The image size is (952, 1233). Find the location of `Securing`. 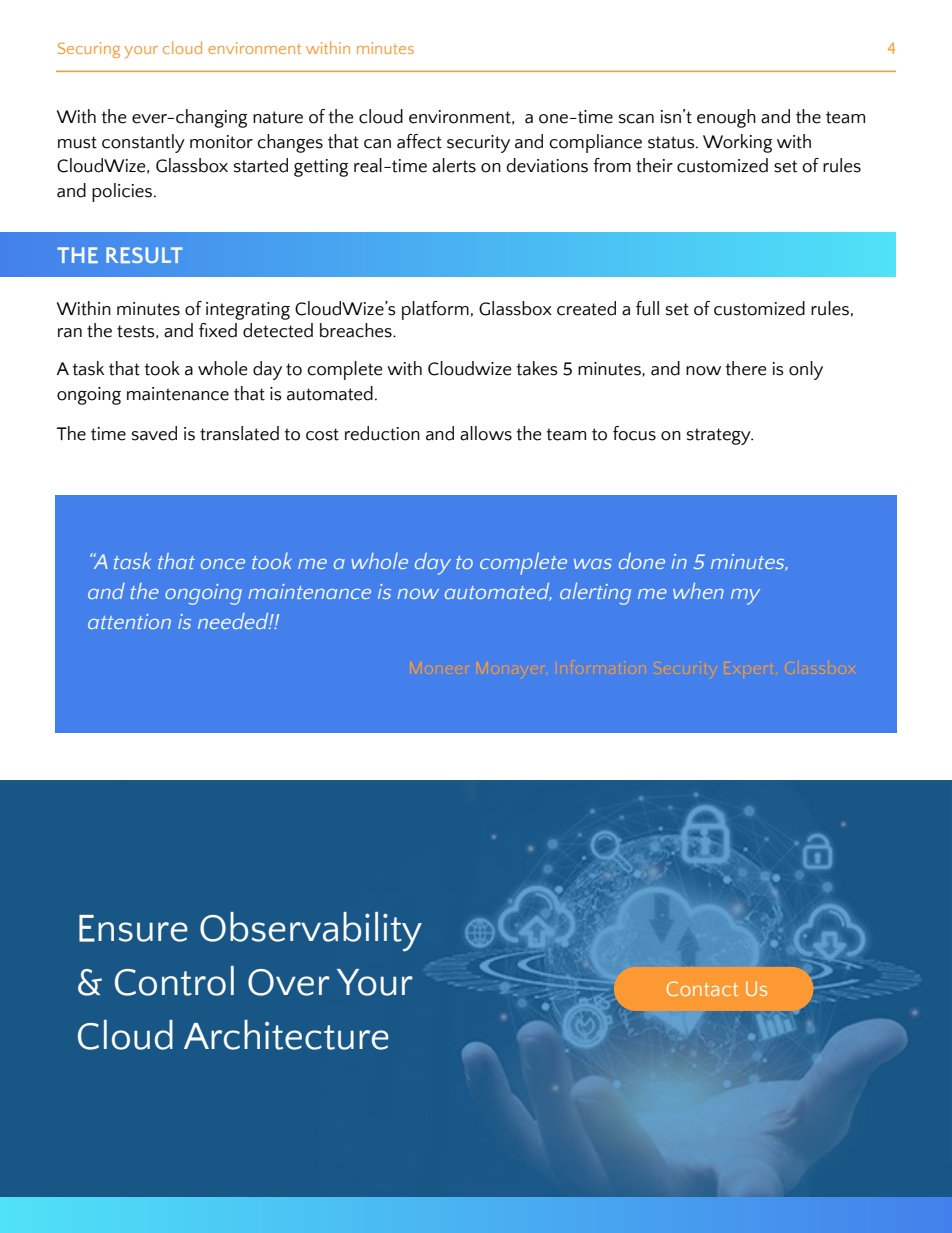

Securing is located at coordinates (89, 50).
